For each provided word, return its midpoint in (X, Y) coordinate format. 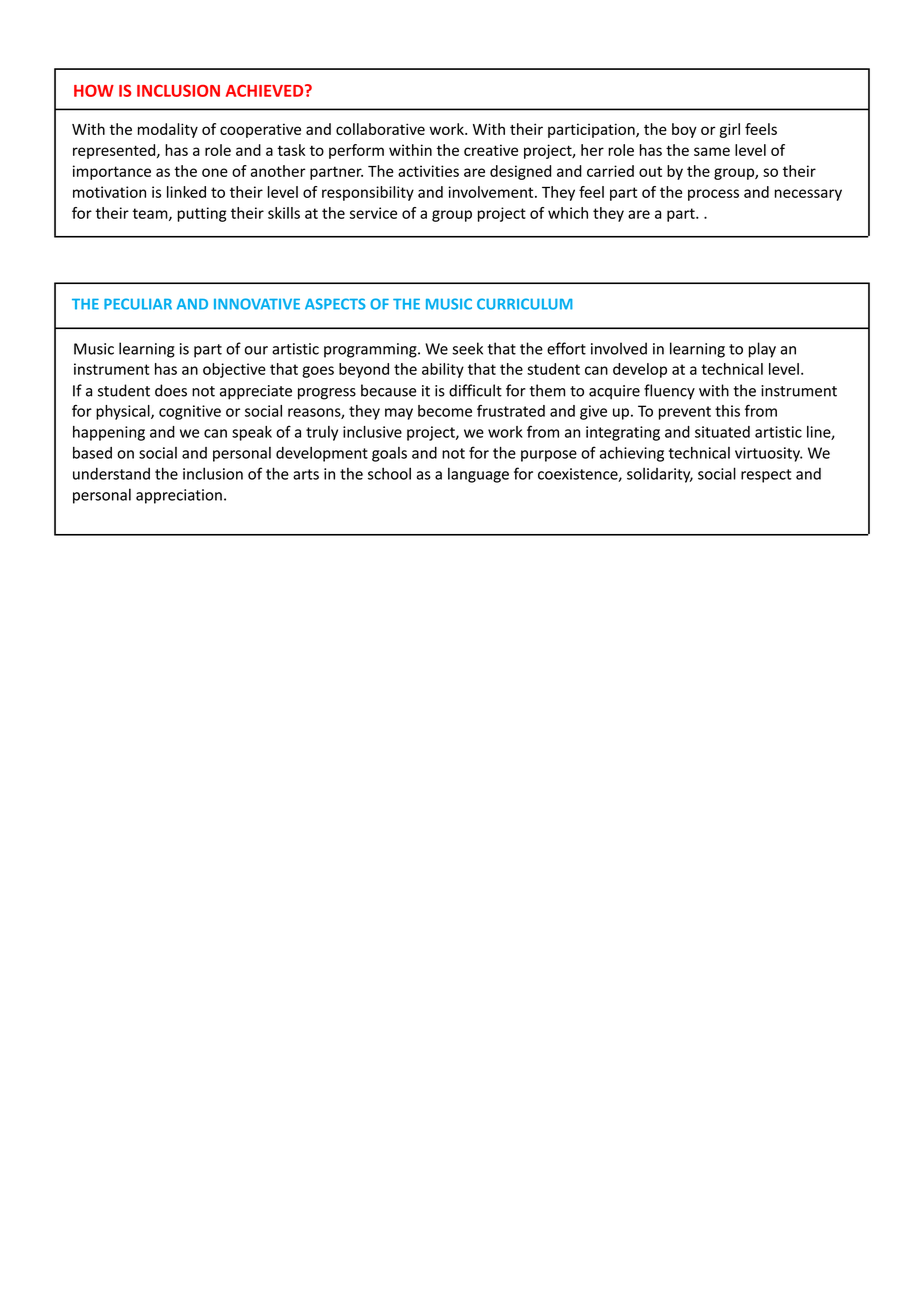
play (762, 350)
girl (730, 130)
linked (186, 192)
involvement (492, 192)
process (713, 195)
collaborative (380, 129)
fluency (669, 392)
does (171, 390)
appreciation (179, 496)
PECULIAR (138, 304)
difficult (475, 390)
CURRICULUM (524, 304)
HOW (94, 91)
